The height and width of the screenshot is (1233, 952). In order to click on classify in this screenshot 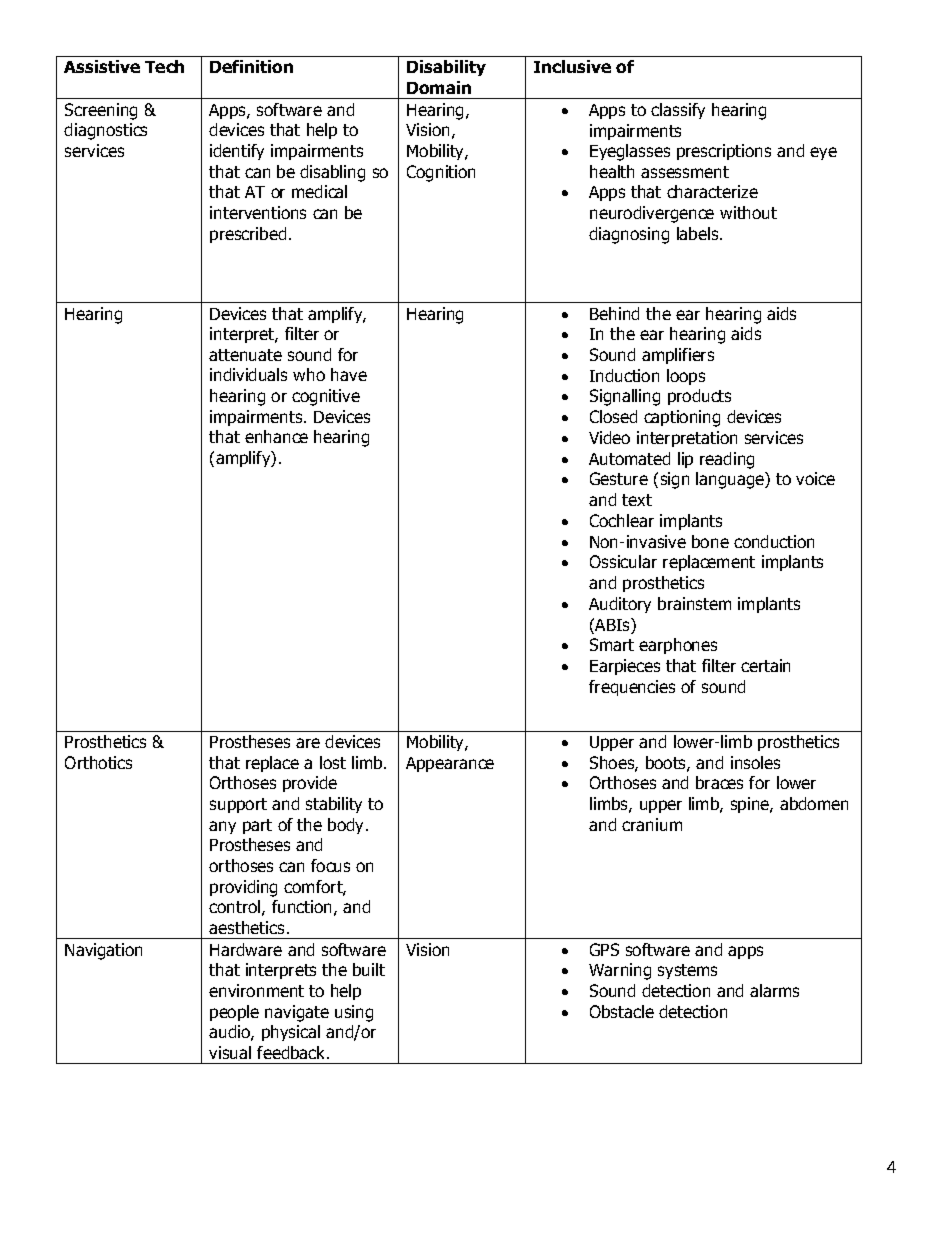, I will do `click(678, 111)`.
